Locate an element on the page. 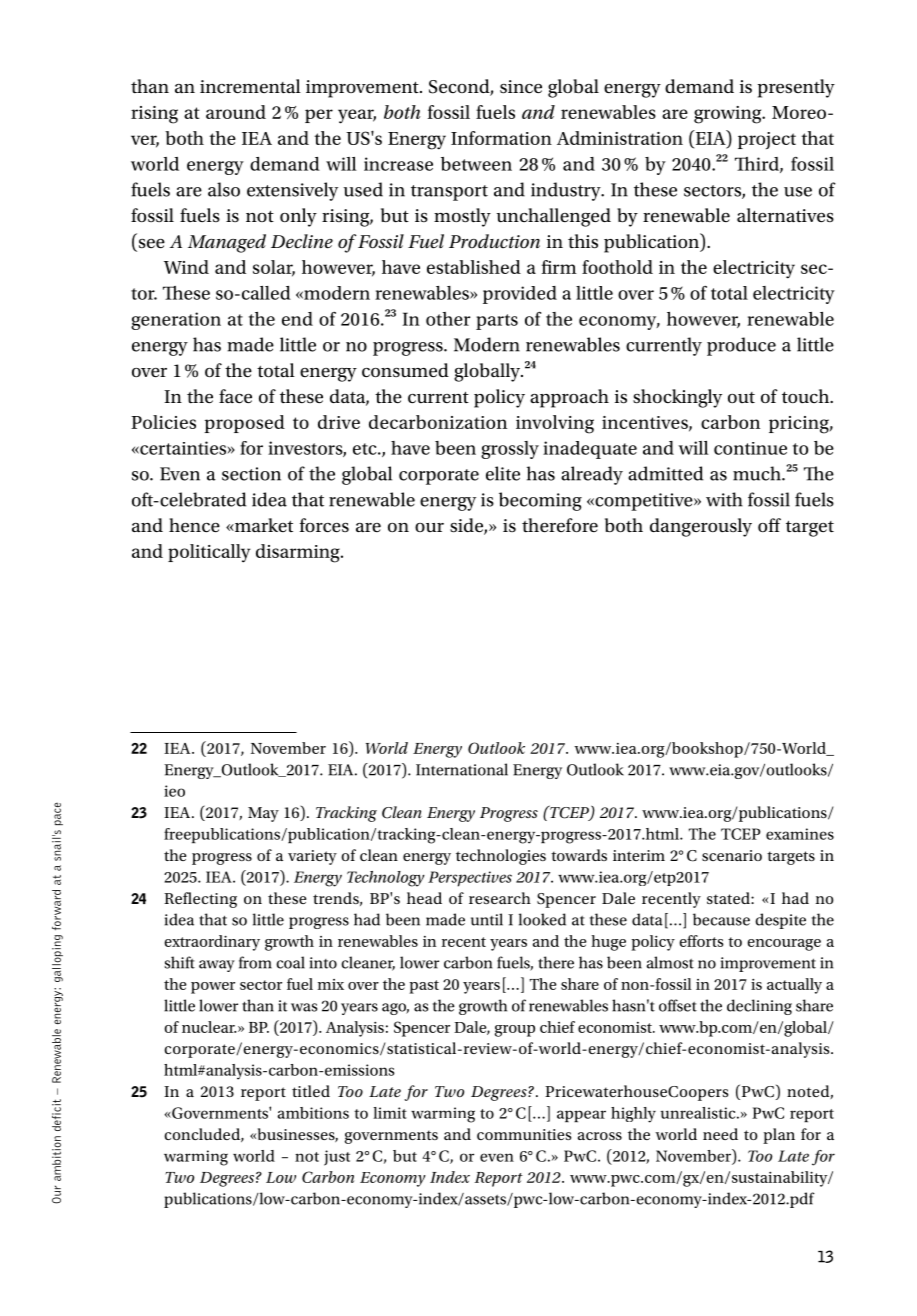 The height and width of the page is (1316, 917). face is located at coordinates (235, 396).
